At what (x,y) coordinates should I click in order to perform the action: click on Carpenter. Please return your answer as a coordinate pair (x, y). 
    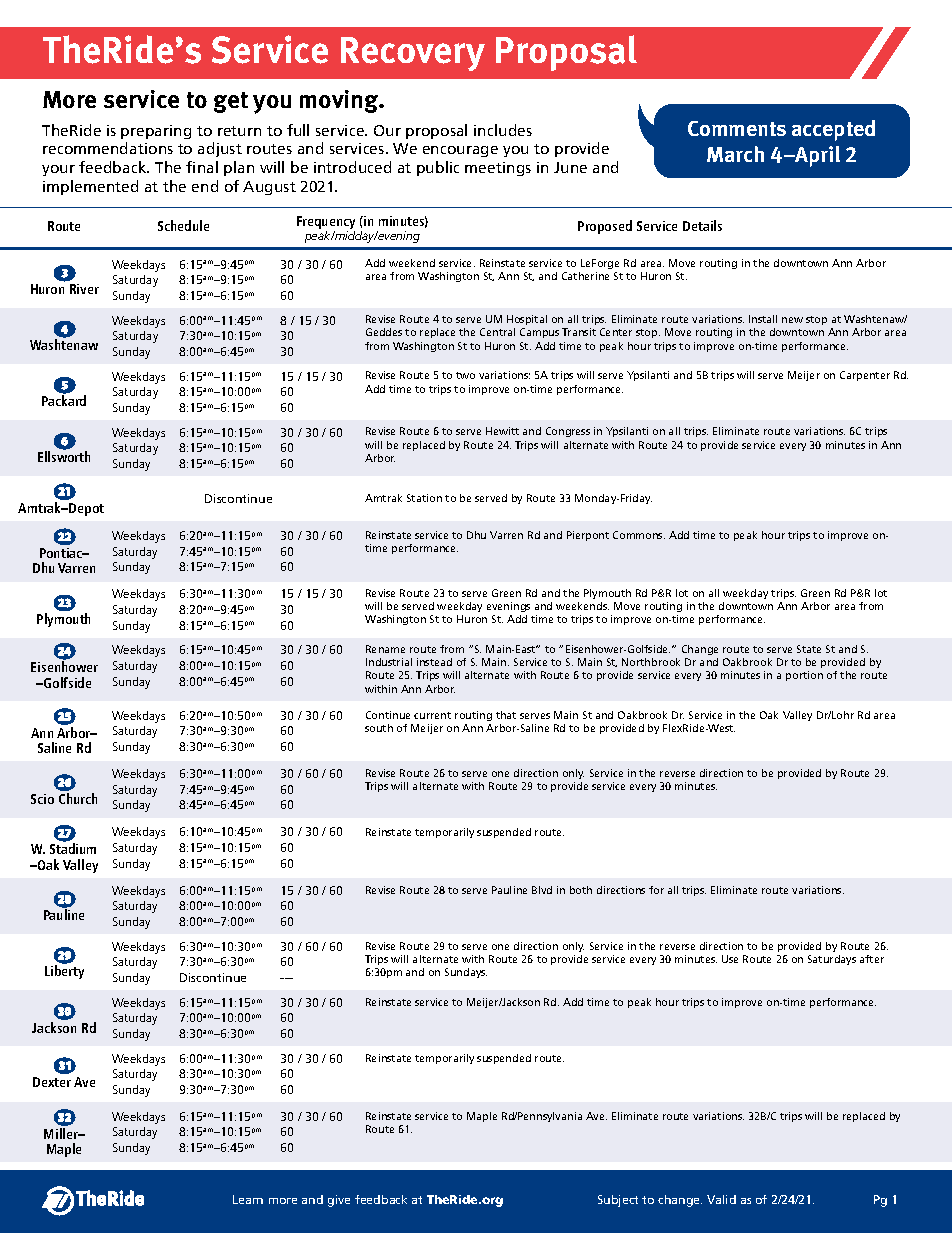
    Looking at the image, I should click on (865, 376).
